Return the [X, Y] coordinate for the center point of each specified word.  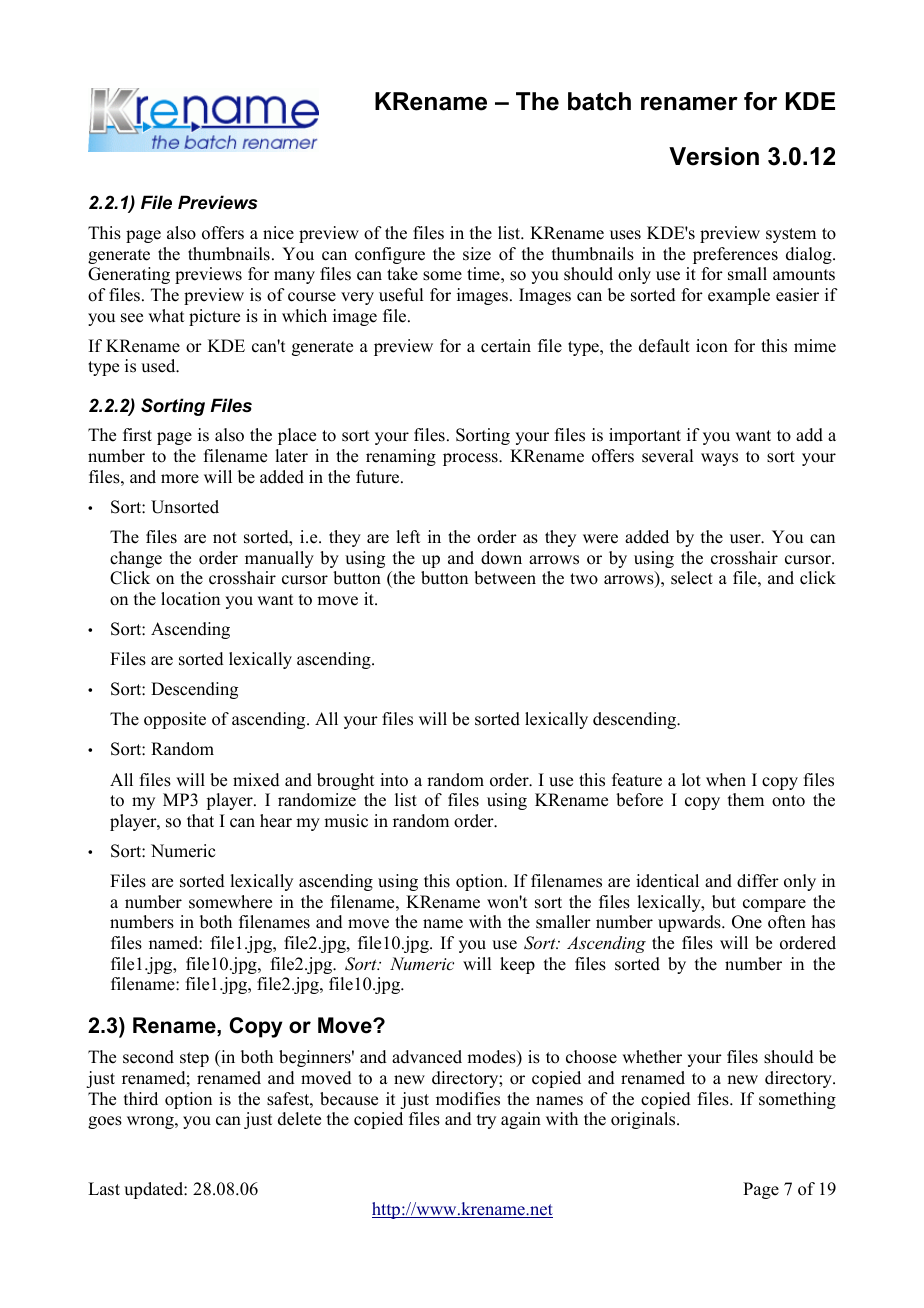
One [747, 922]
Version [714, 156]
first [137, 435]
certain [506, 346]
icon [712, 346]
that [200, 820]
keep [517, 965]
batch [599, 101]
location [190, 599]
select [692, 578]
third [141, 1099]
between [505, 578]
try [486, 1121]
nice [278, 233]
